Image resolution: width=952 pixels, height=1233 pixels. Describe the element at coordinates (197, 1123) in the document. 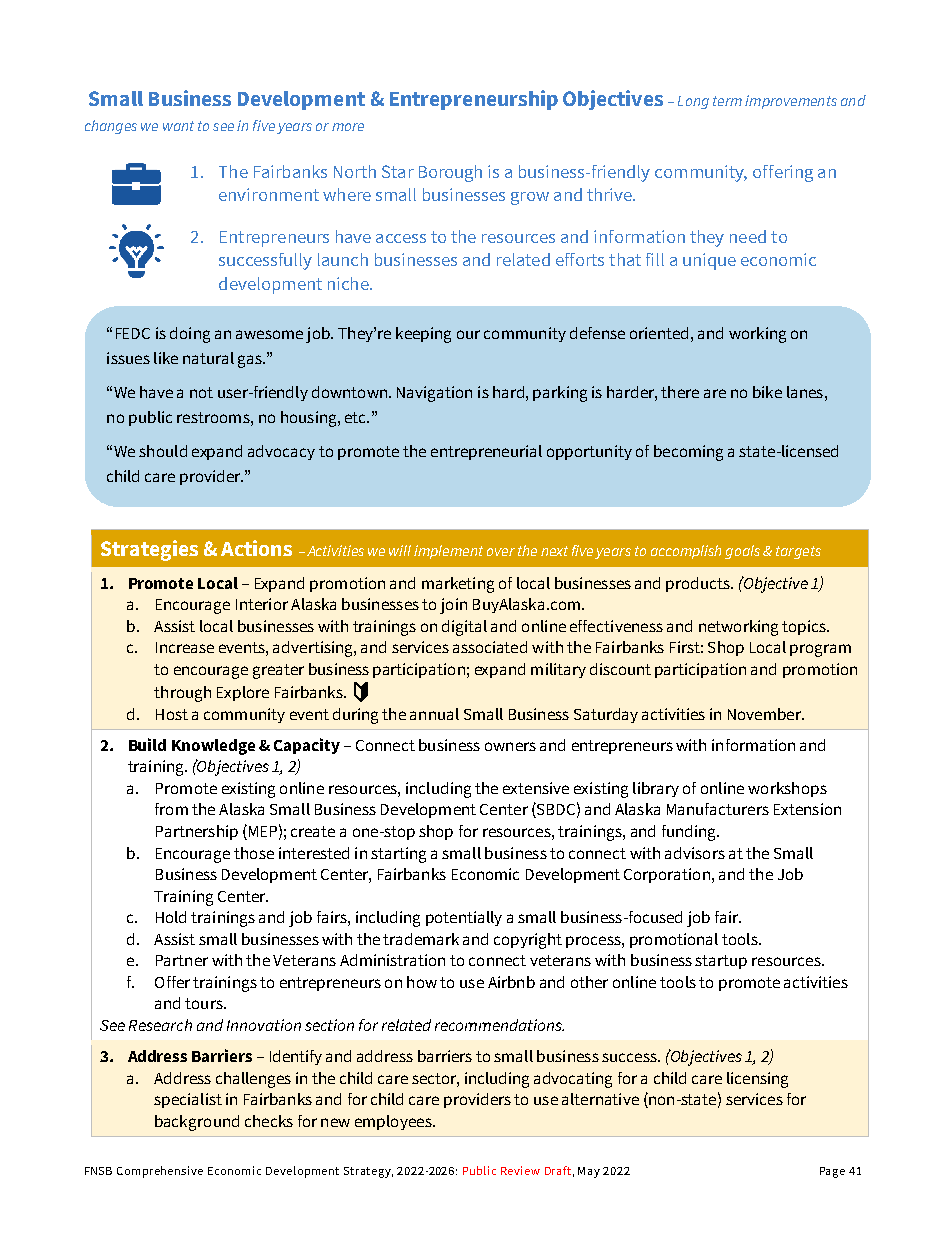

I see `background` at that location.
